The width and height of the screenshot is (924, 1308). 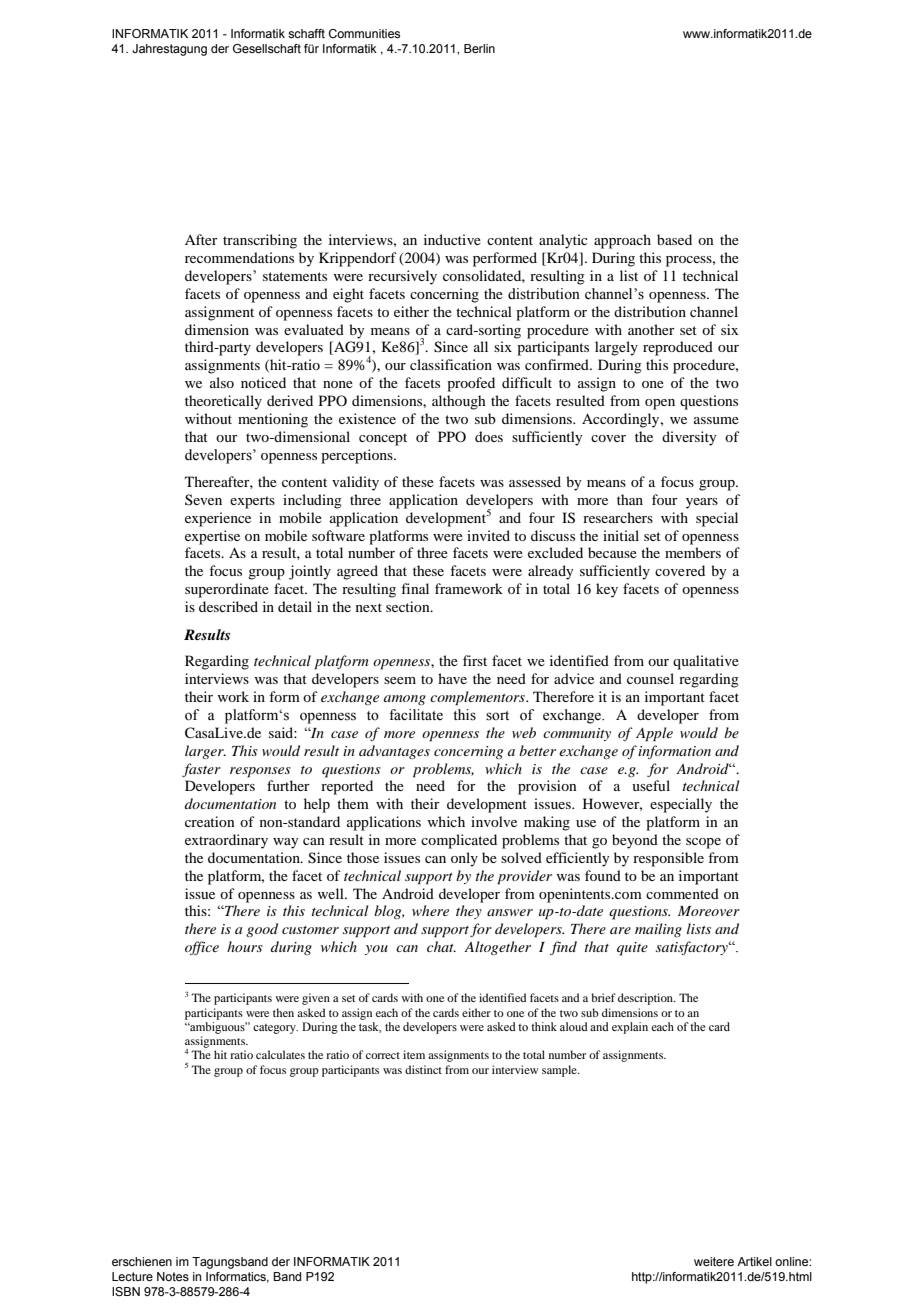 What do you see at coordinates (489, 436) in the screenshot?
I see `does` at bounding box center [489, 436].
